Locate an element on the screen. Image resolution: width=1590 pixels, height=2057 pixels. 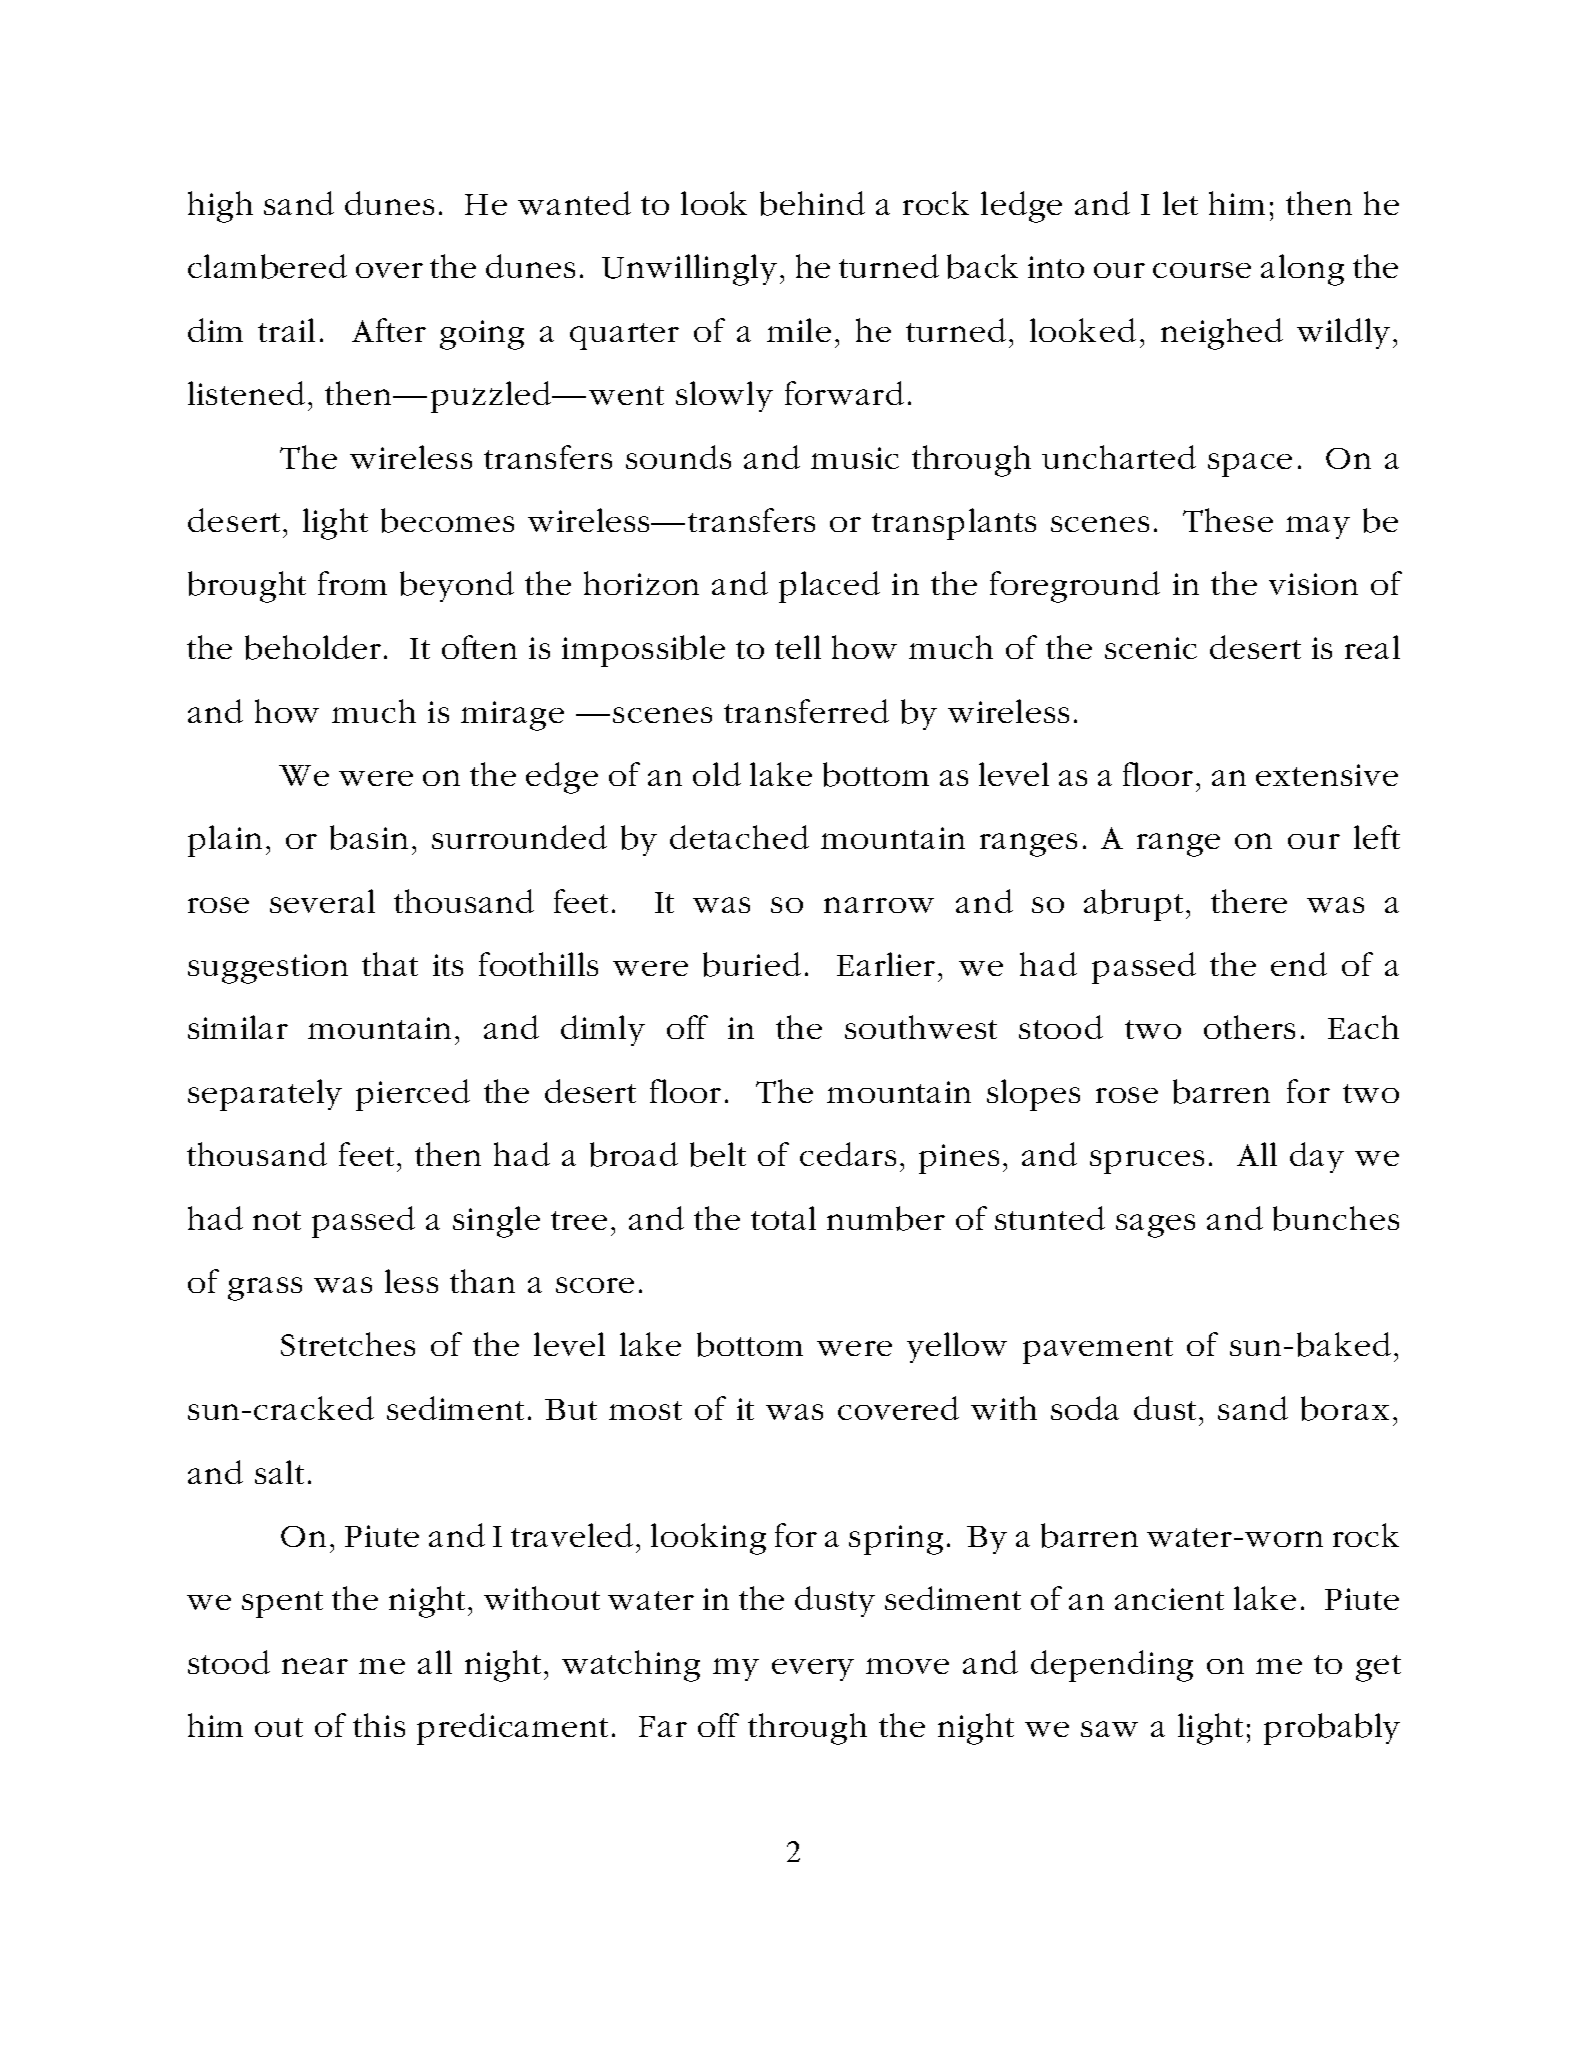
clambered is located at coordinates (267, 266).
